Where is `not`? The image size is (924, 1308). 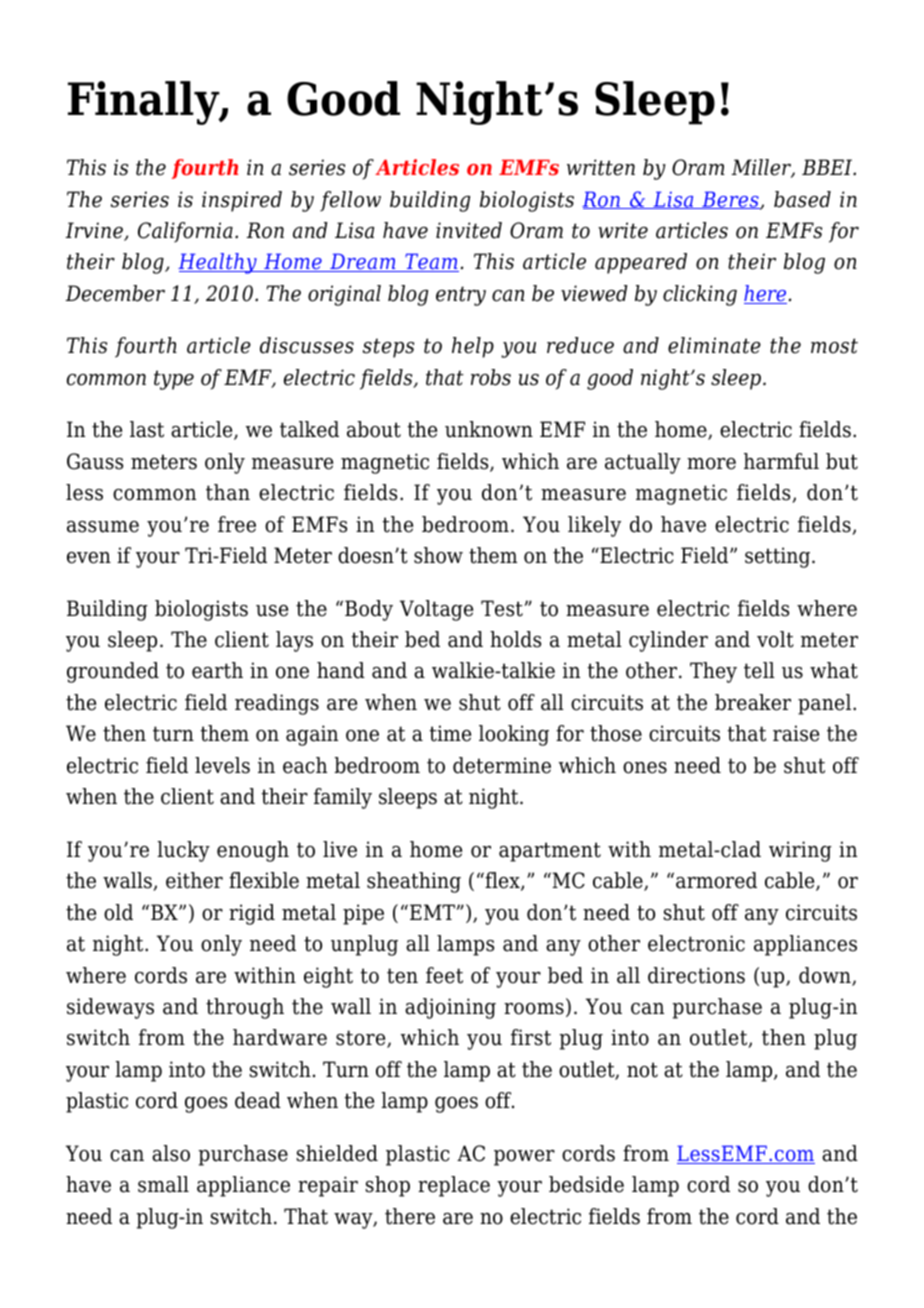
not is located at coordinates (642, 1070).
